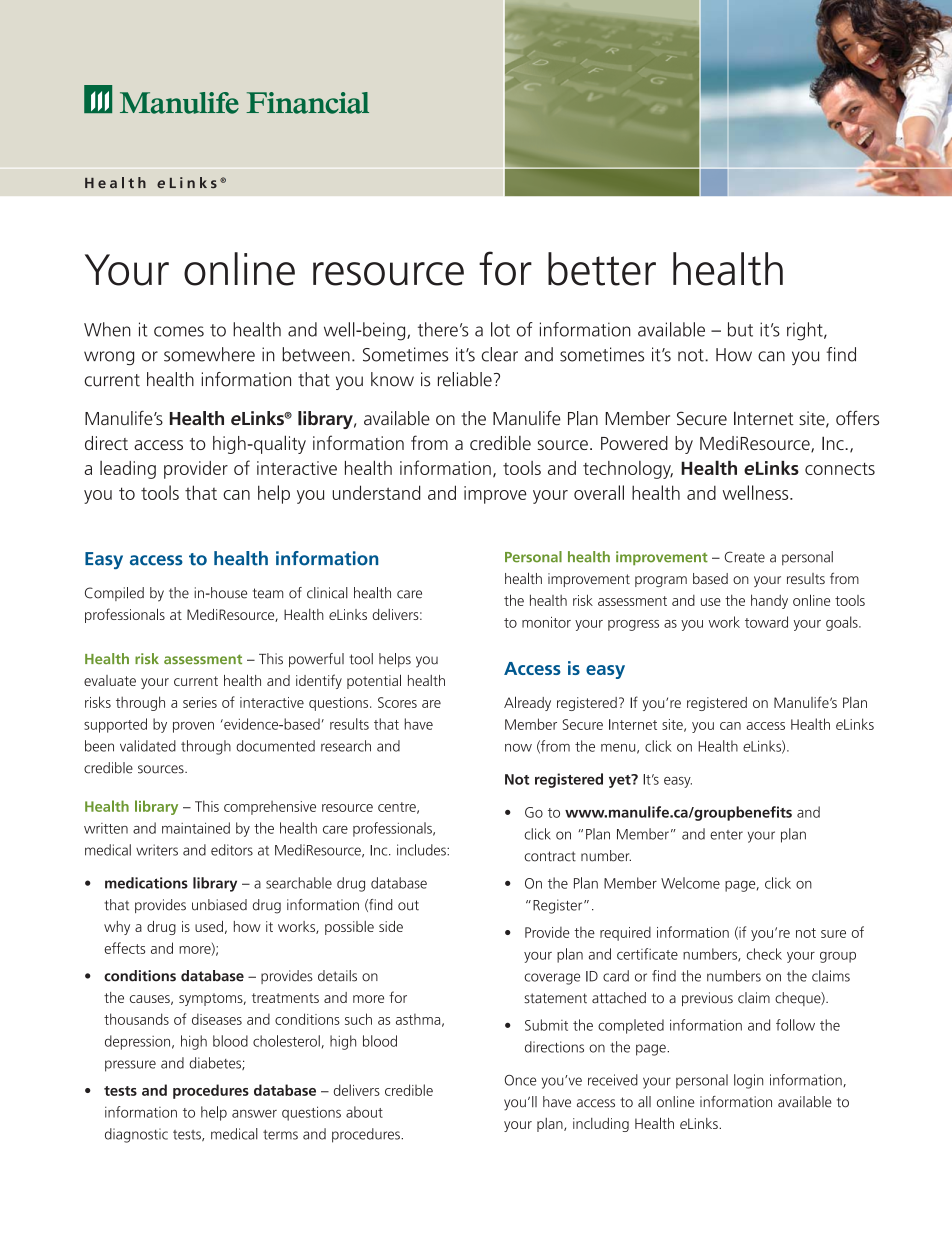  What do you see at coordinates (422, 850) in the document?
I see `includes` at bounding box center [422, 850].
